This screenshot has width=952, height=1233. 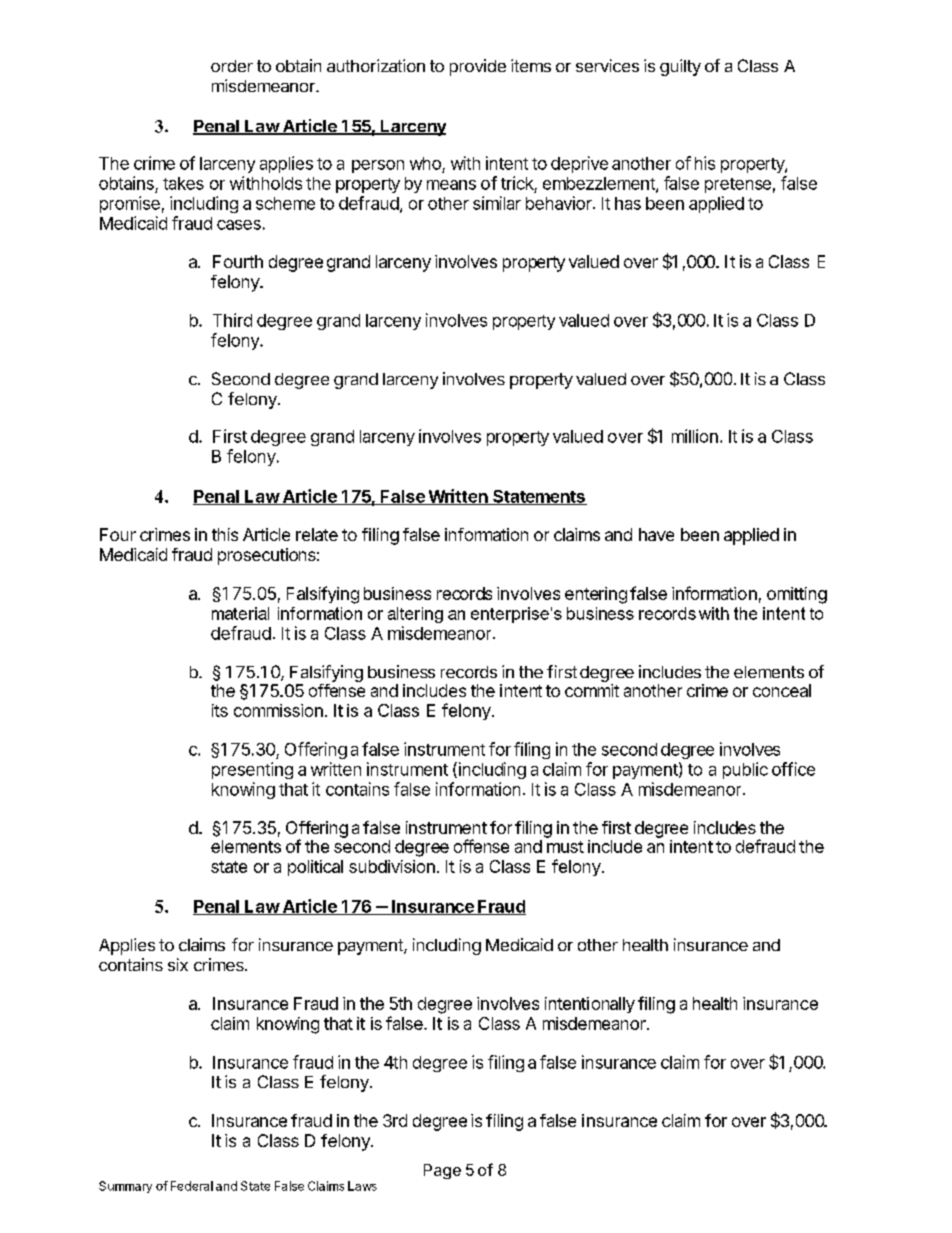 I want to click on Federal, so click(x=192, y=1186).
